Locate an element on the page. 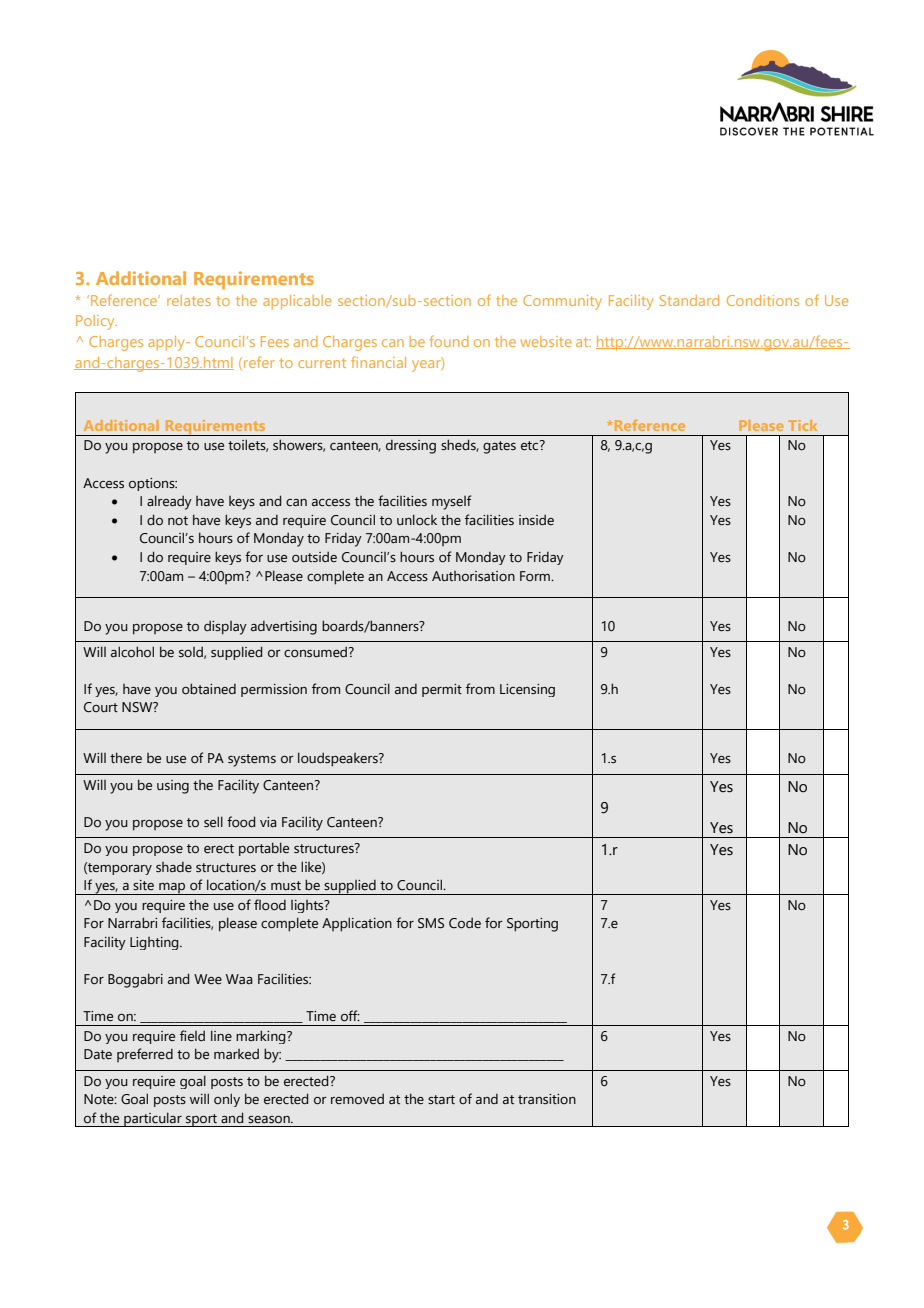 Image resolution: width=924 pixels, height=1308 pixels. Authorisation is located at coordinates (473, 576).
